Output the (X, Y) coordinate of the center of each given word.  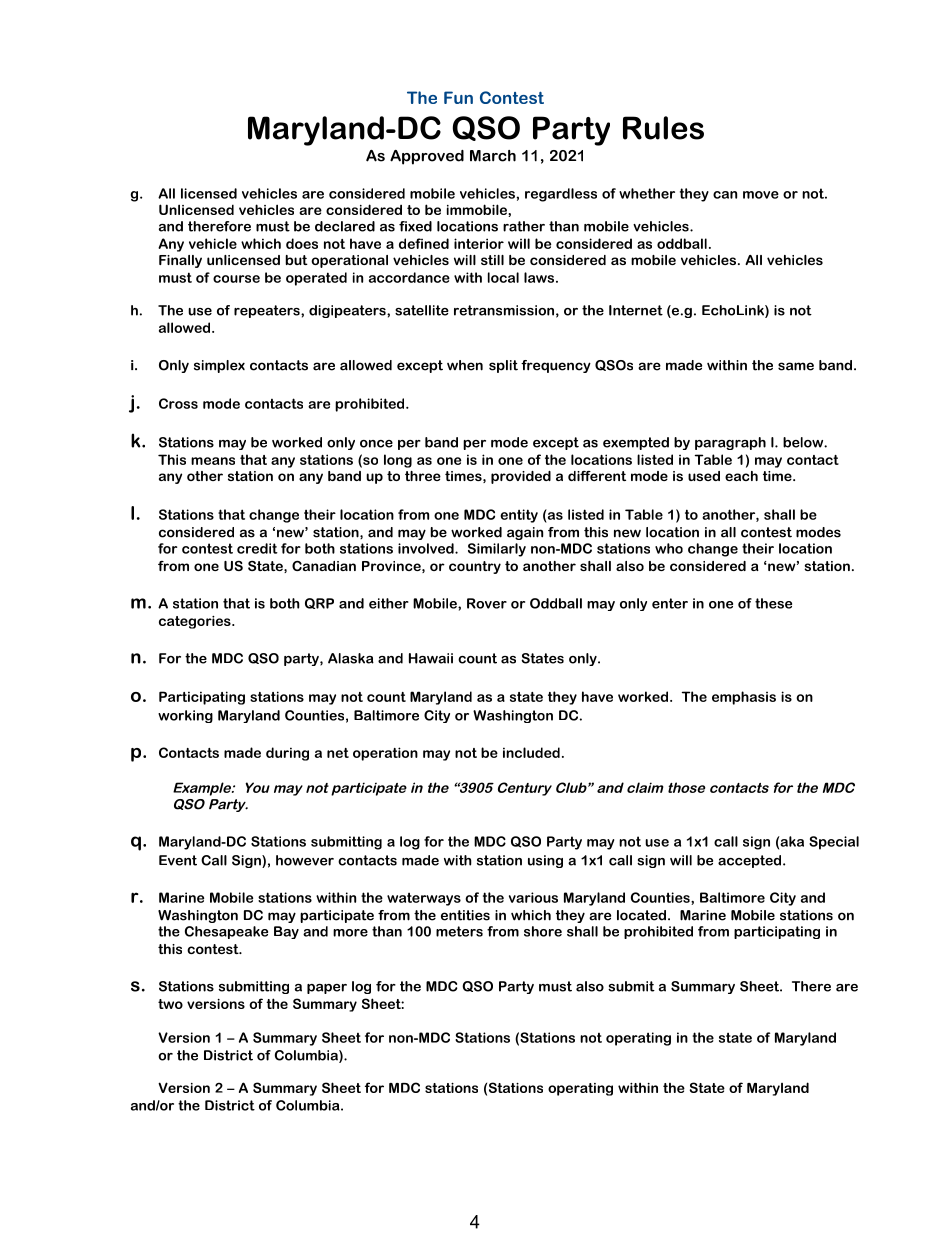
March (493, 156)
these (773, 603)
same (796, 366)
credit (257, 548)
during (287, 754)
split (503, 366)
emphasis (744, 698)
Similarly (497, 550)
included (531, 752)
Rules (663, 128)
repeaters (268, 311)
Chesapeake (226, 932)
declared (345, 226)
